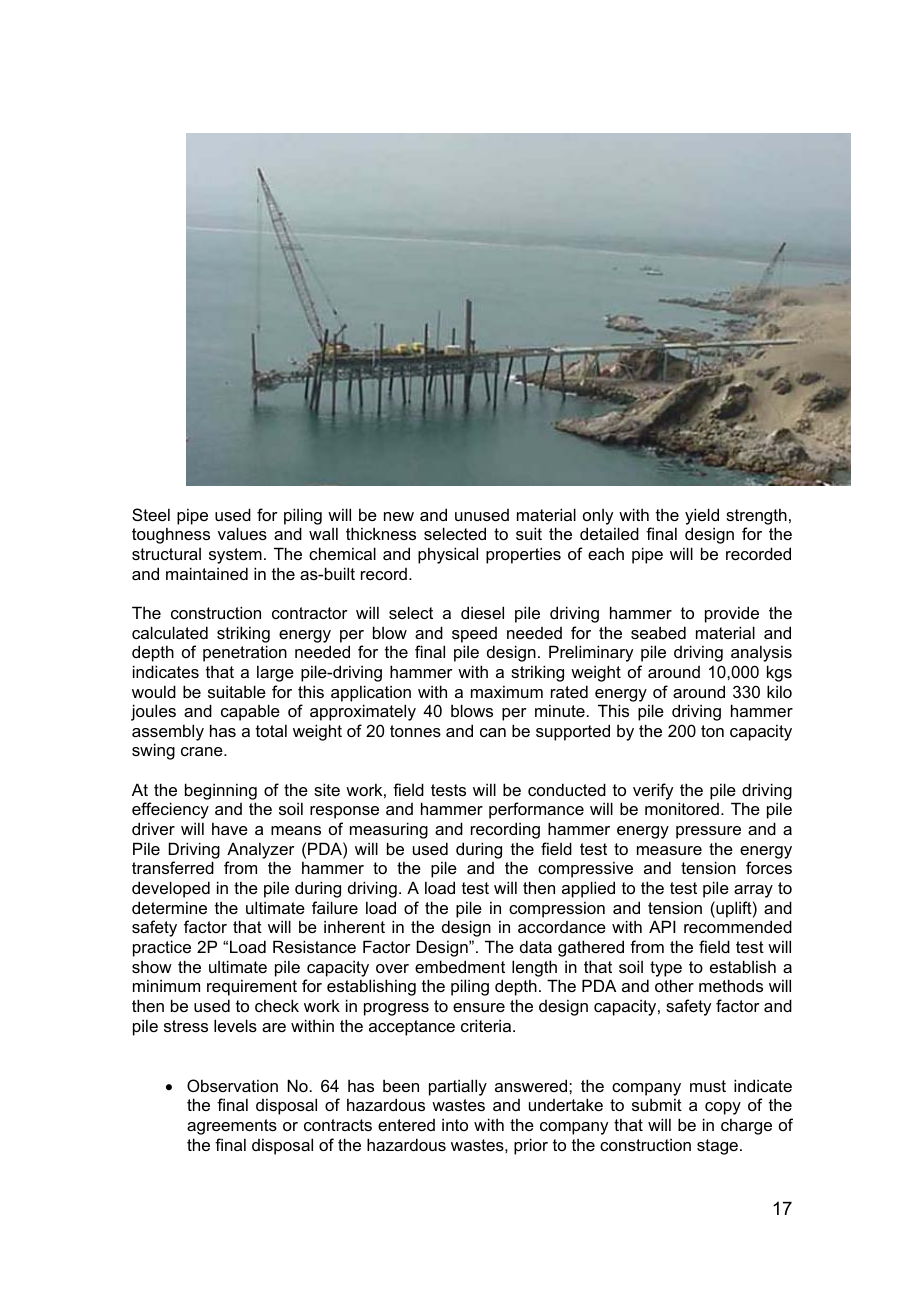 This screenshot has width=924, height=1308. Describe the element at coordinates (169, 907) in the screenshot. I see `determine` at that location.
